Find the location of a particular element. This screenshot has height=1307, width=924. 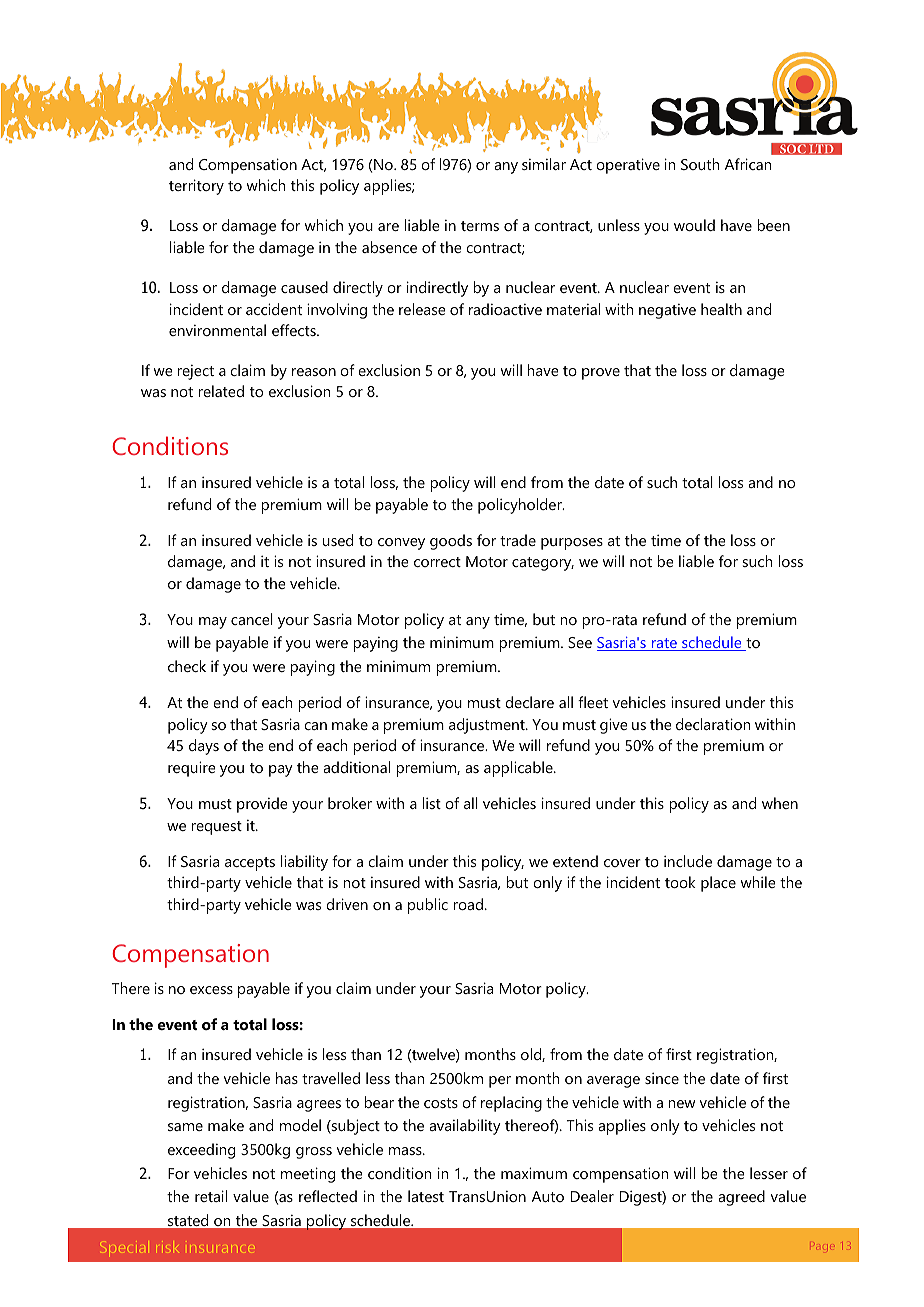

territory is located at coordinates (196, 187).
